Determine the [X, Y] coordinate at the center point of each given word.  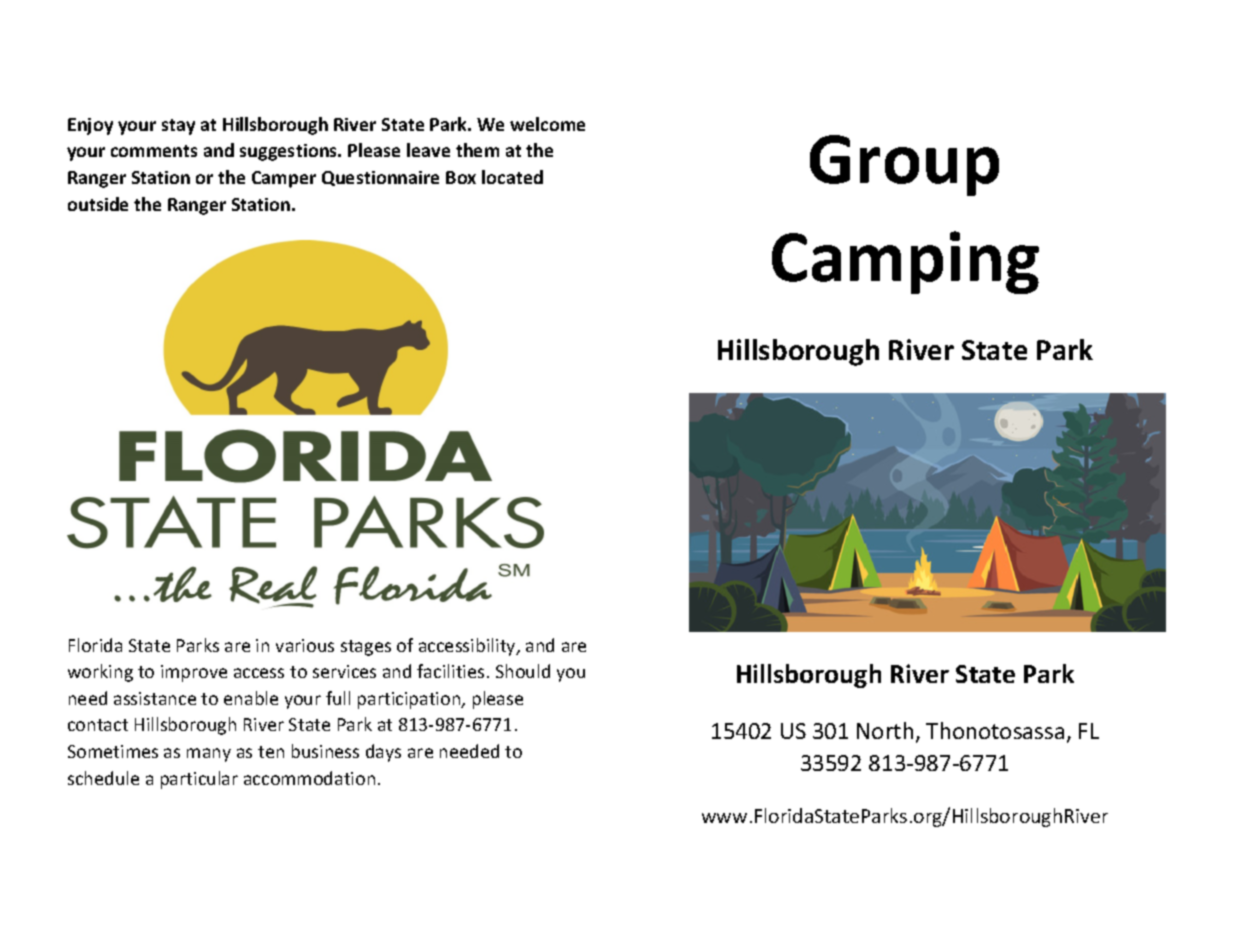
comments [154, 151]
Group [904, 165]
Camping [905, 262]
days [383, 753]
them [477, 150]
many [209, 755]
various [305, 645]
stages [366, 648]
